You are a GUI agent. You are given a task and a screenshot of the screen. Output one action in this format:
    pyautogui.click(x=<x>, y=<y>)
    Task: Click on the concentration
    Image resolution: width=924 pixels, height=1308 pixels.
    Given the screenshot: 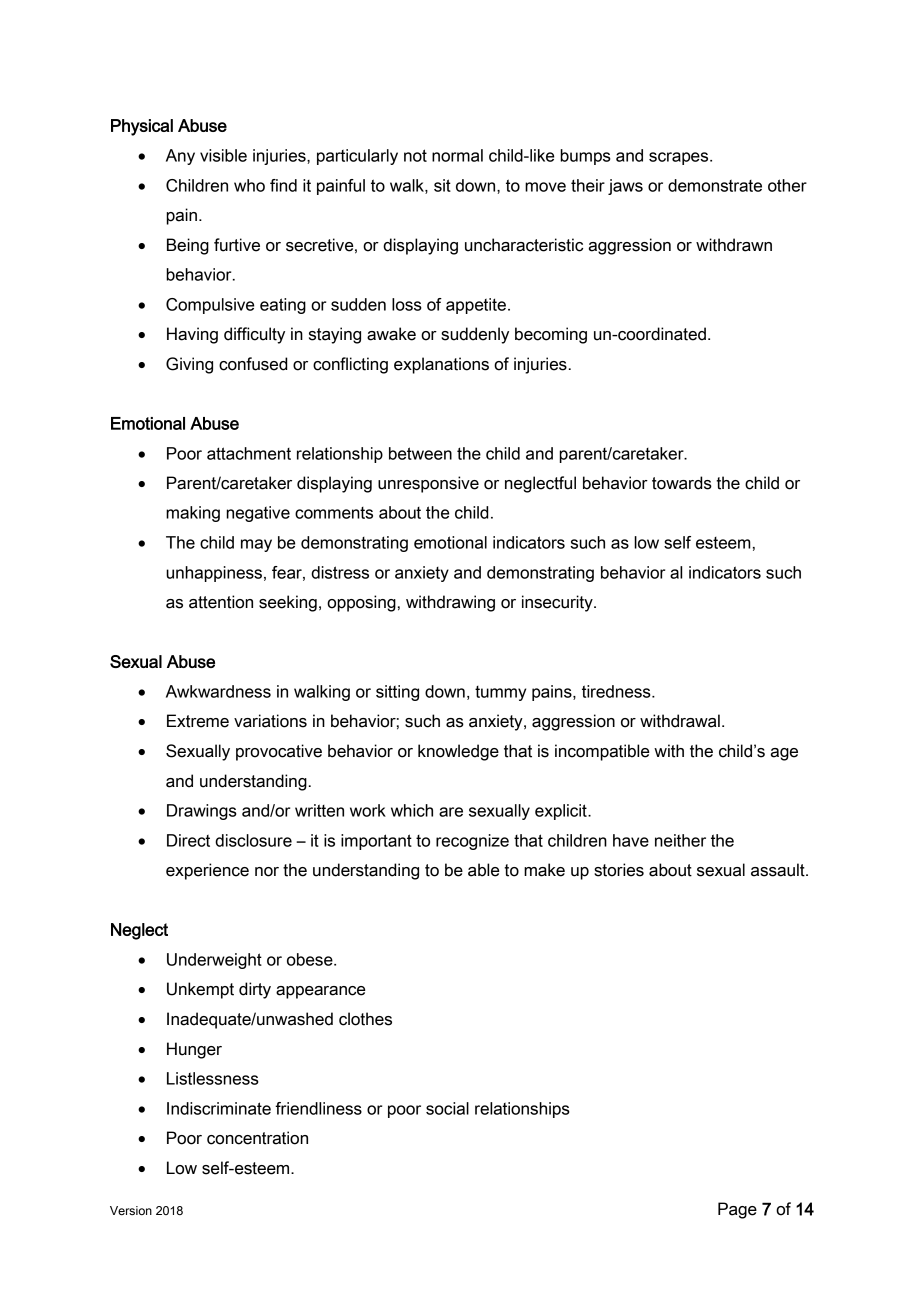 What is the action you would take?
    pyautogui.click(x=257, y=1138)
